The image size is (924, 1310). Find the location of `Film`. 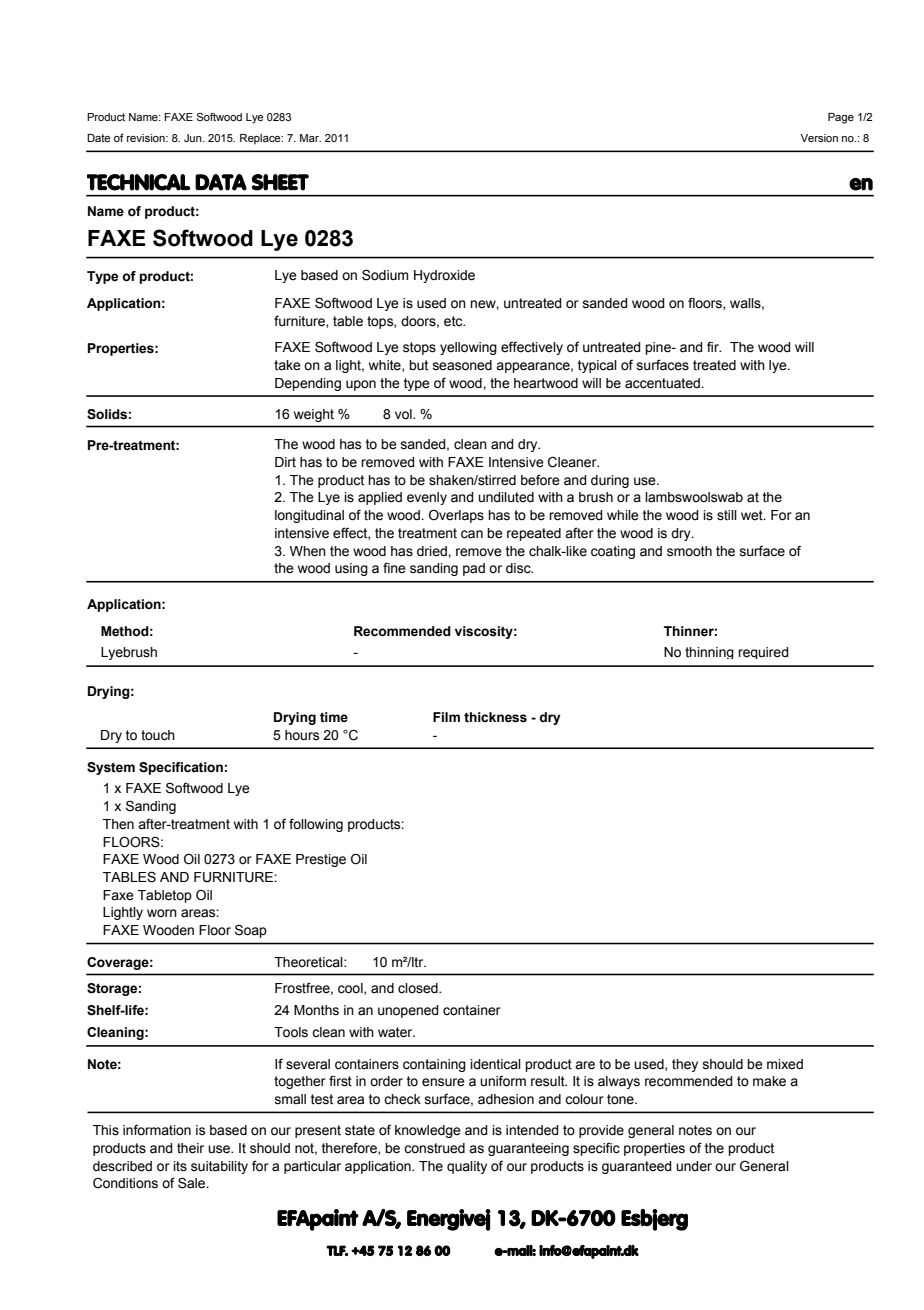

Film is located at coordinates (446, 717).
